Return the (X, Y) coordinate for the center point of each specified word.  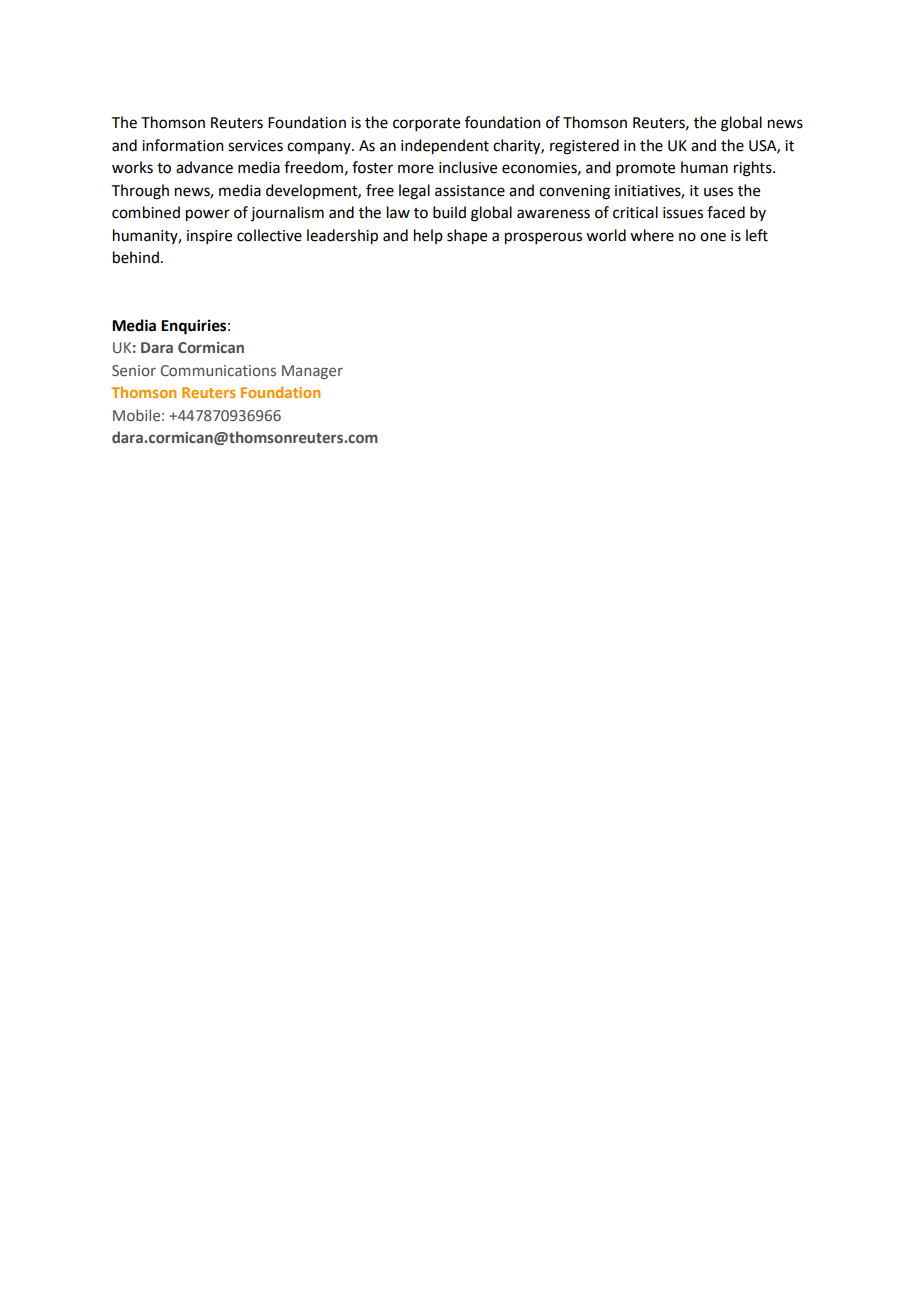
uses (718, 192)
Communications (218, 371)
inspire (209, 237)
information (183, 145)
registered (584, 147)
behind (136, 257)
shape (467, 237)
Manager (312, 372)
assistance (470, 191)
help (428, 236)
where (652, 235)
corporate (426, 124)
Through (140, 192)
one (713, 237)
